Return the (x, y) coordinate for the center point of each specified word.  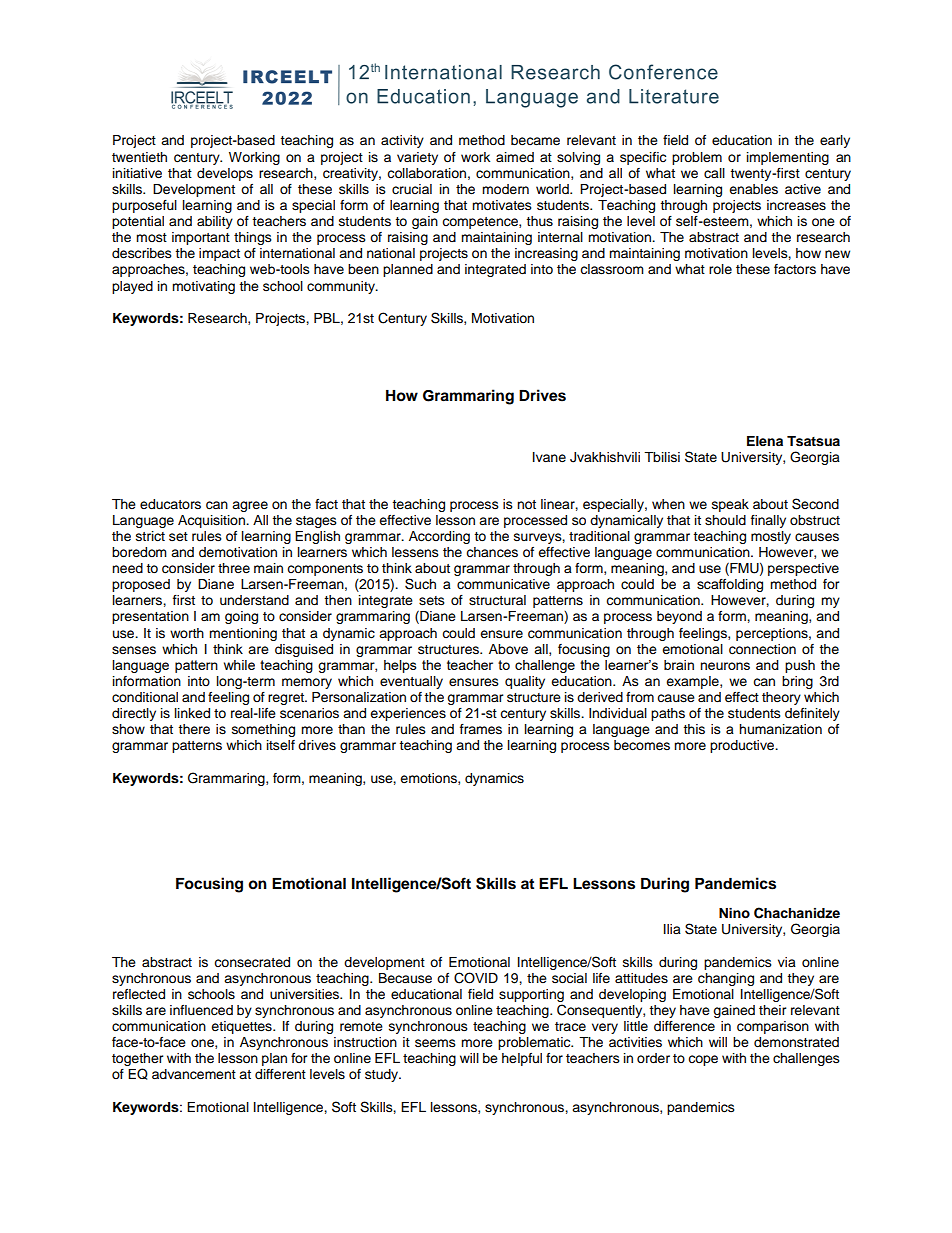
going (241, 617)
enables (753, 189)
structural (497, 600)
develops (225, 174)
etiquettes (242, 1027)
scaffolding (730, 585)
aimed (515, 157)
